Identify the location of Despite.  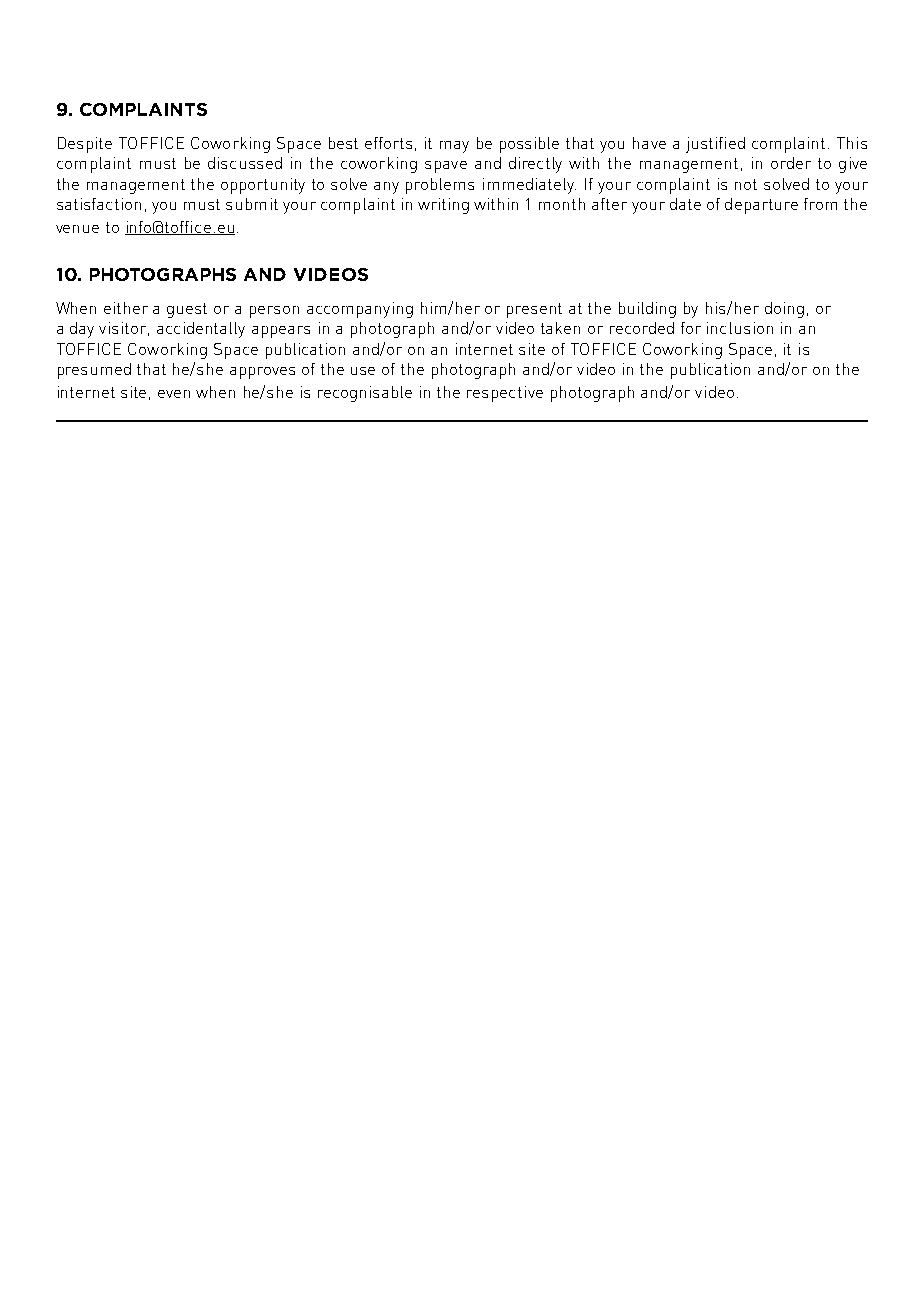
(85, 145).
